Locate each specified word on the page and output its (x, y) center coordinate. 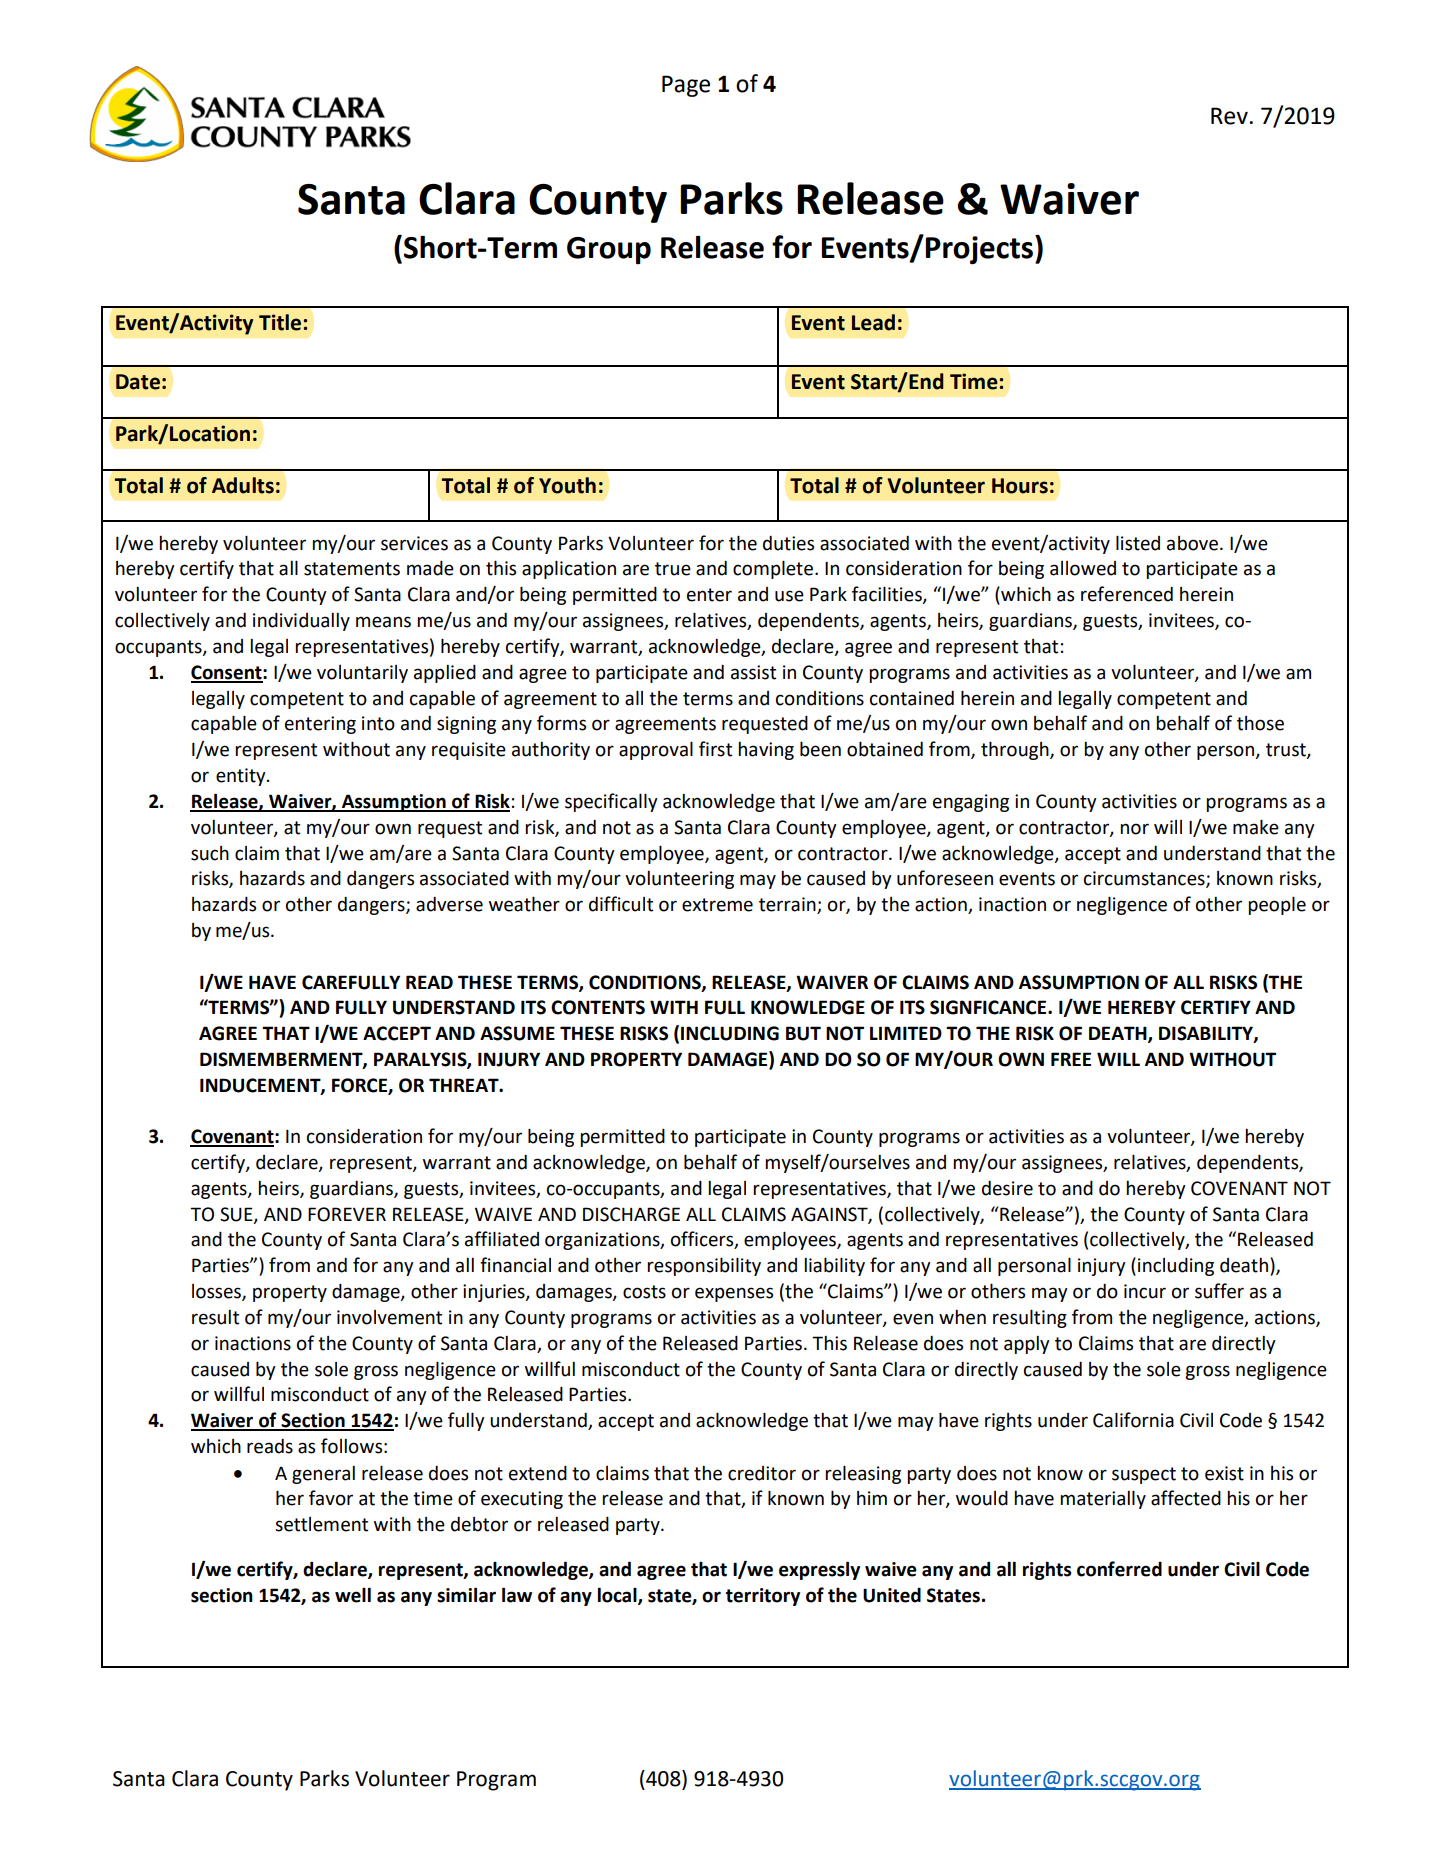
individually (301, 622)
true (673, 569)
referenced (1127, 594)
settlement (321, 1524)
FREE (1071, 1059)
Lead (873, 322)
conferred (1119, 1569)
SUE (237, 1215)
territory (763, 1597)
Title (280, 322)
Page (686, 86)
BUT (803, 1033)
